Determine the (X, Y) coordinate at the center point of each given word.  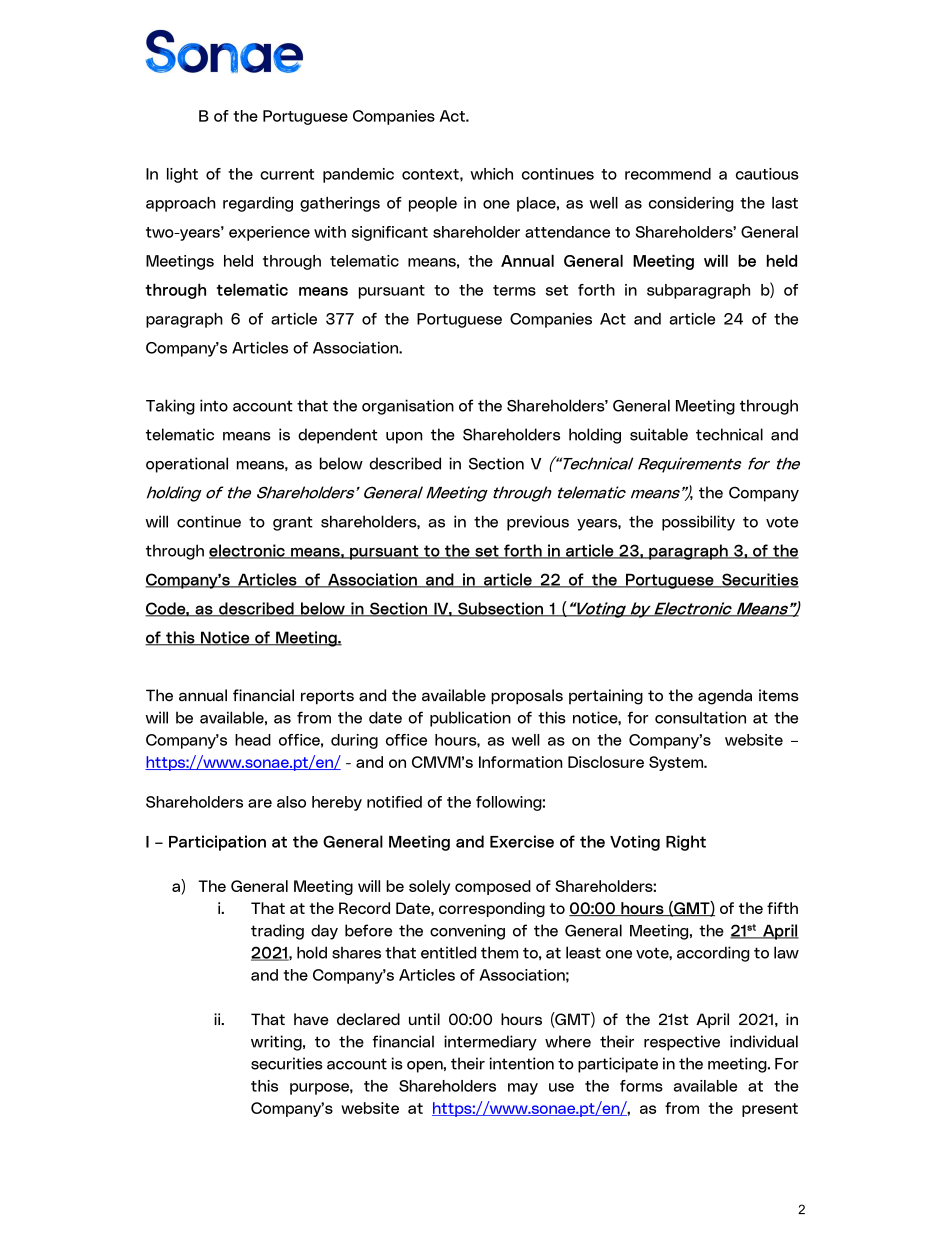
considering (691, 204)
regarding (258, 204)
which (491, 174)
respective (682, 1043)
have (311, 1019)
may (523, 1089)
